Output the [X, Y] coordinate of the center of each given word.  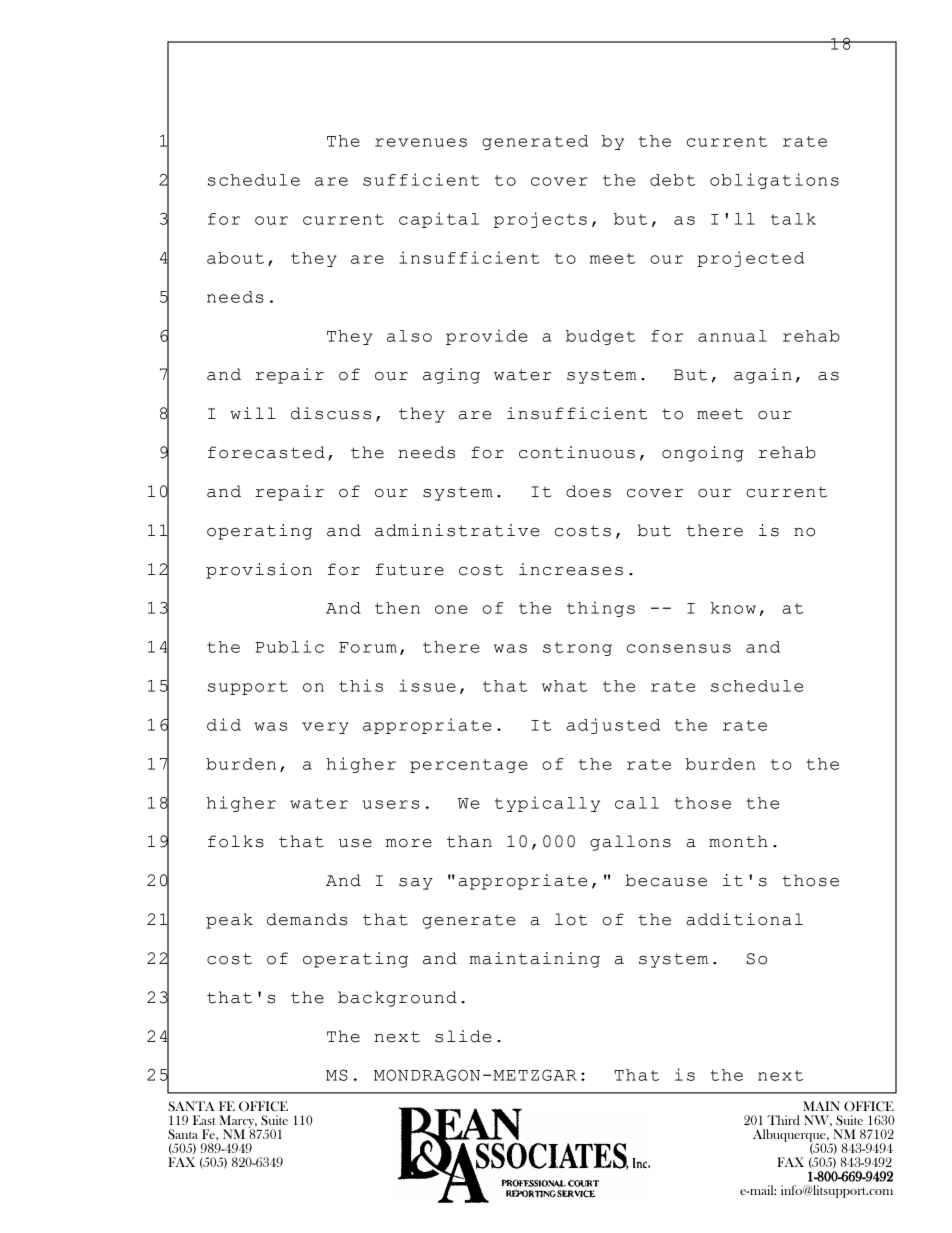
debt [672, 180]
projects [540, 220]
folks [236, 841]
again [763, 376]
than [469, 841]
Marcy [238, 1122]
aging [451, 376]
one [451, 609]
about [235, 258]
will [253, 413]
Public [289, 646]
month [738, 841]
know [733, 608]
